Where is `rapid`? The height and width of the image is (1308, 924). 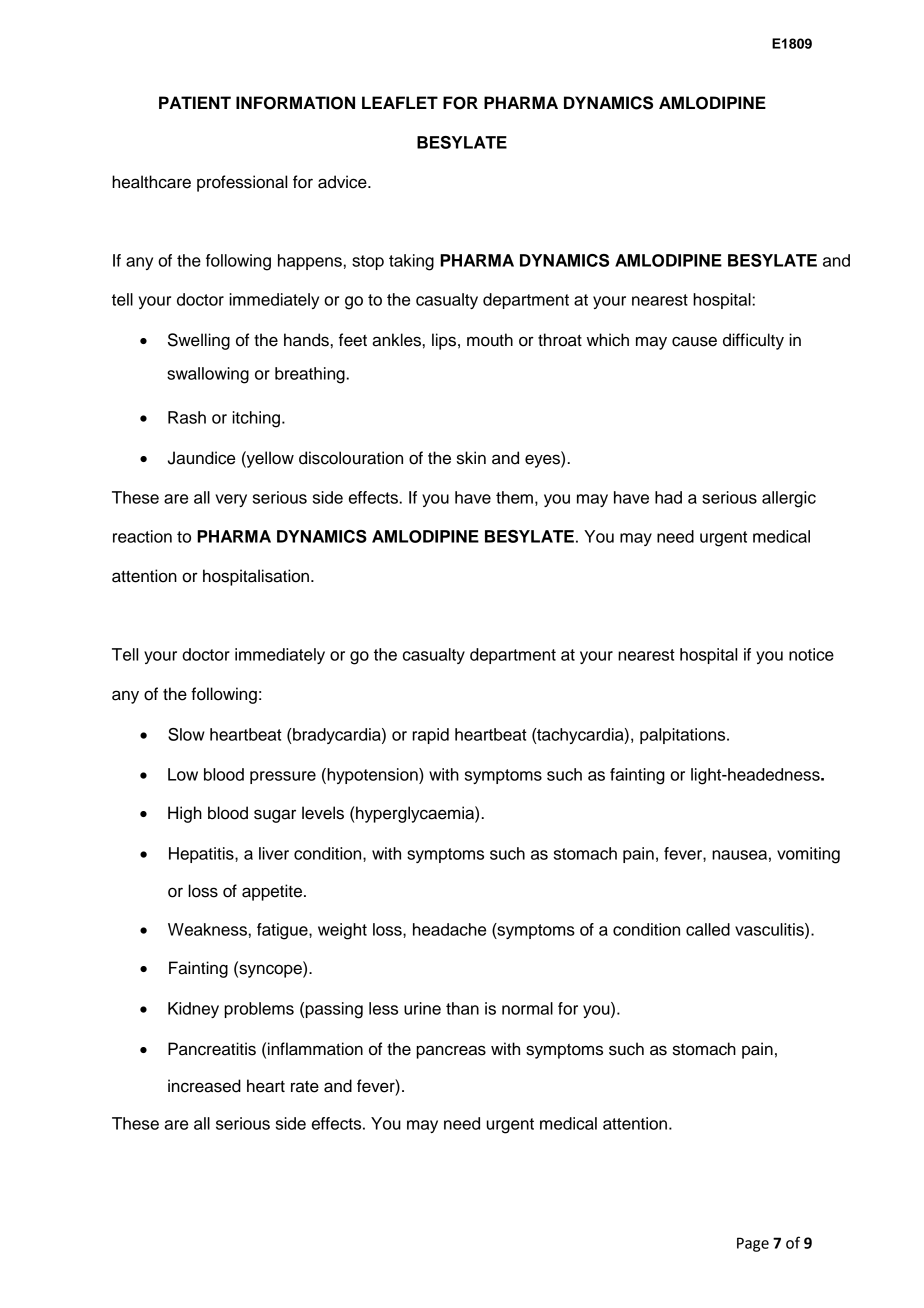 rapid is located at coordinates (430, 736).
